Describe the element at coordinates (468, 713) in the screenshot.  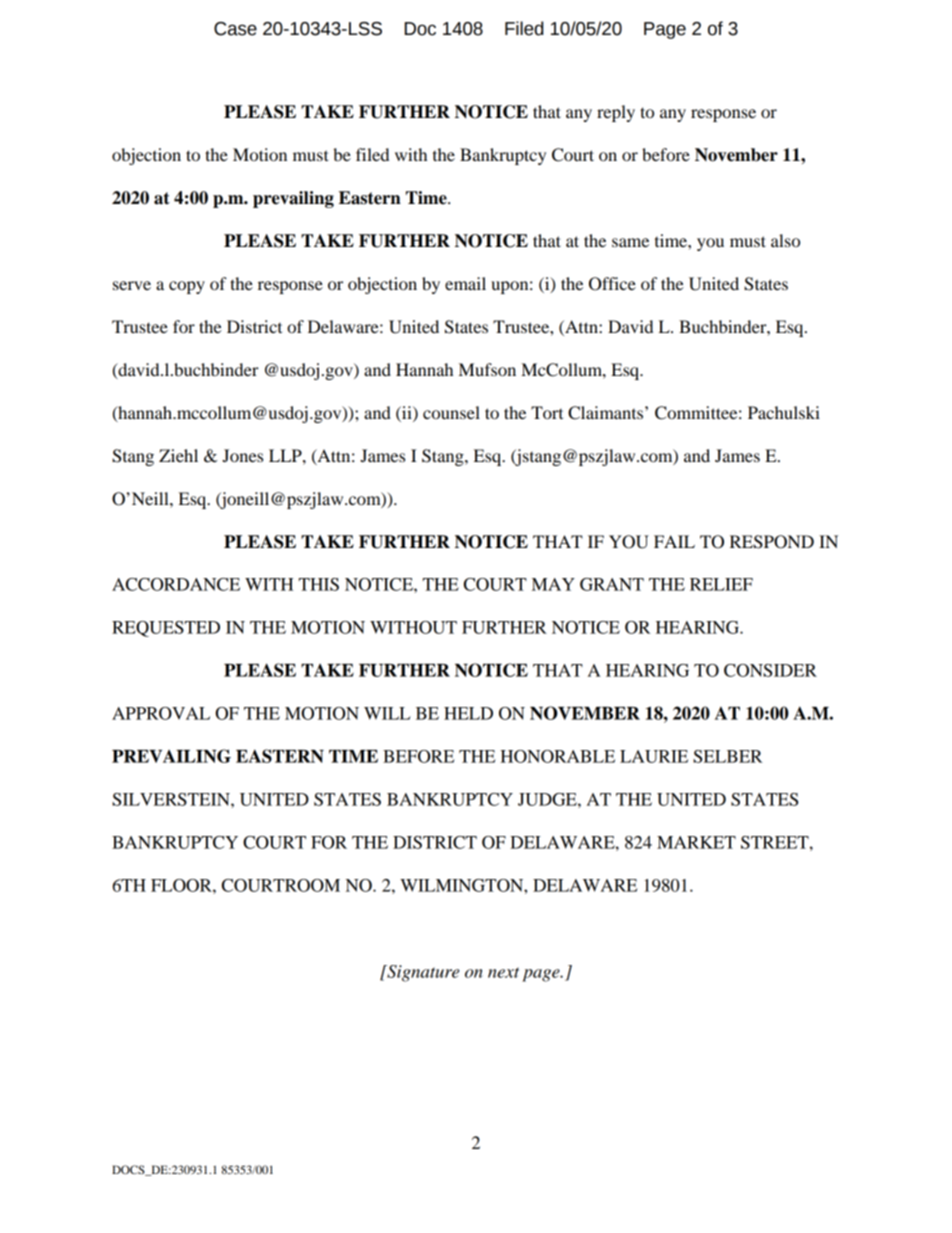
I see `HELD` at that location.
